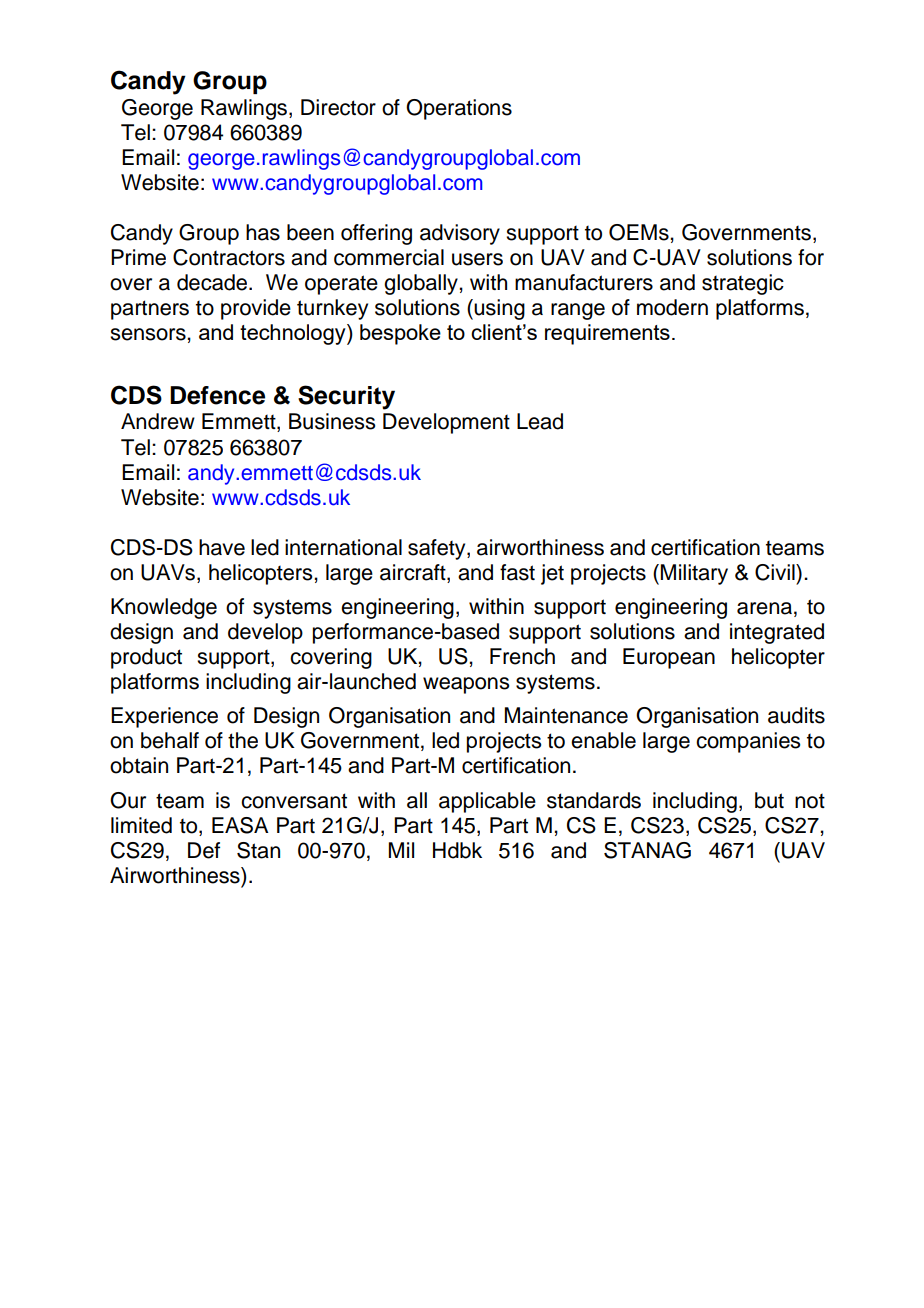 This screenshot has width=924, height=1308. Describe the element at coordinates (522, 656) in the screenshot. I see `French` at that location.
